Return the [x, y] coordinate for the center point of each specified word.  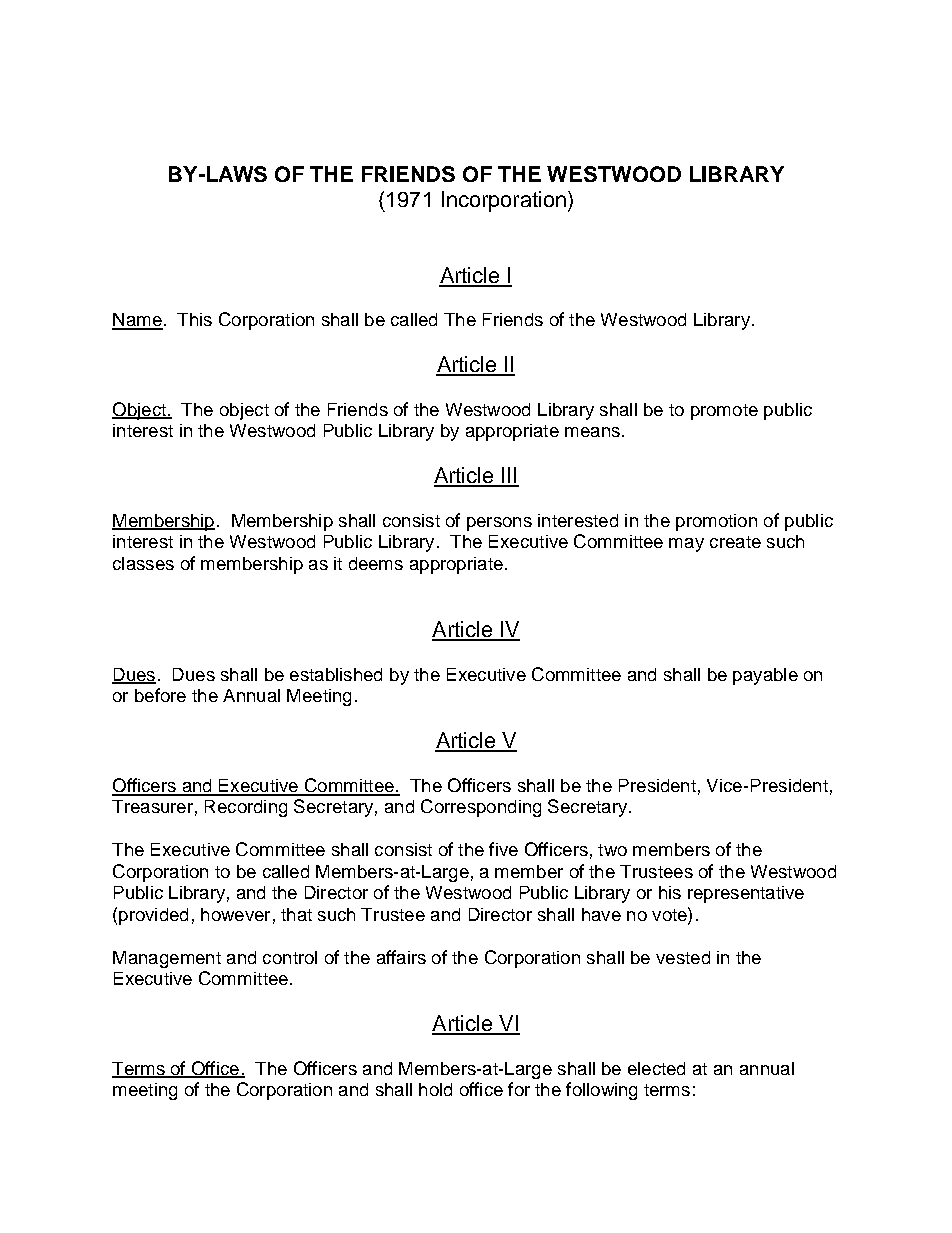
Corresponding [481, 808]
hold [435, 1089]
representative [746, 894]
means [592, 432]
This [194, 319]
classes [143, 563]
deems [376, 563]
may [686, 545]
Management [167, 959]
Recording [246, 808]
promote [724, 412]
